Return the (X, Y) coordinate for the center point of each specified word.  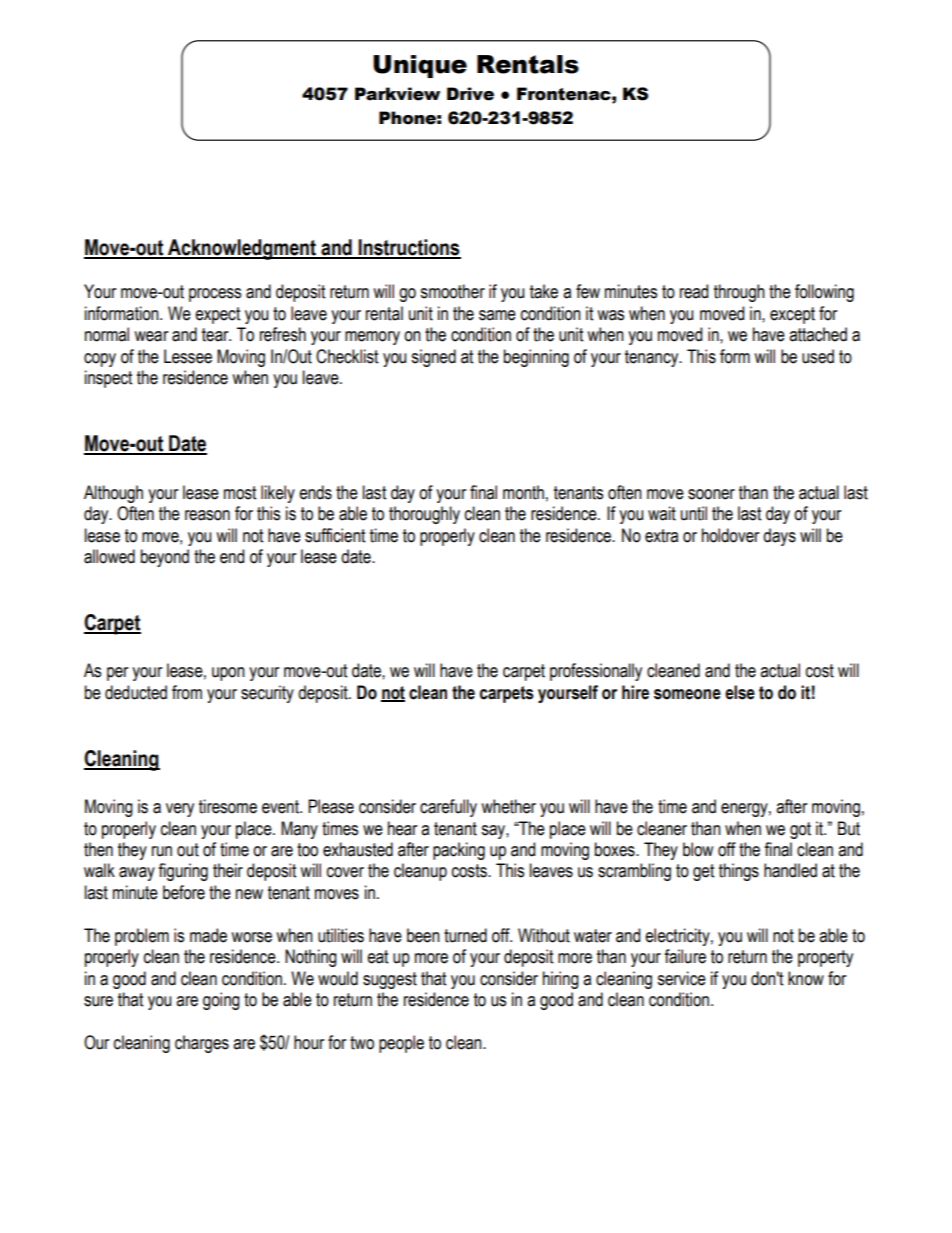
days (779, 537)
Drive (470, 94)
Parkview (397, 94)
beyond (165, 558)
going (221, 1001)
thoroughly (424, 515)
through (739, 293)
